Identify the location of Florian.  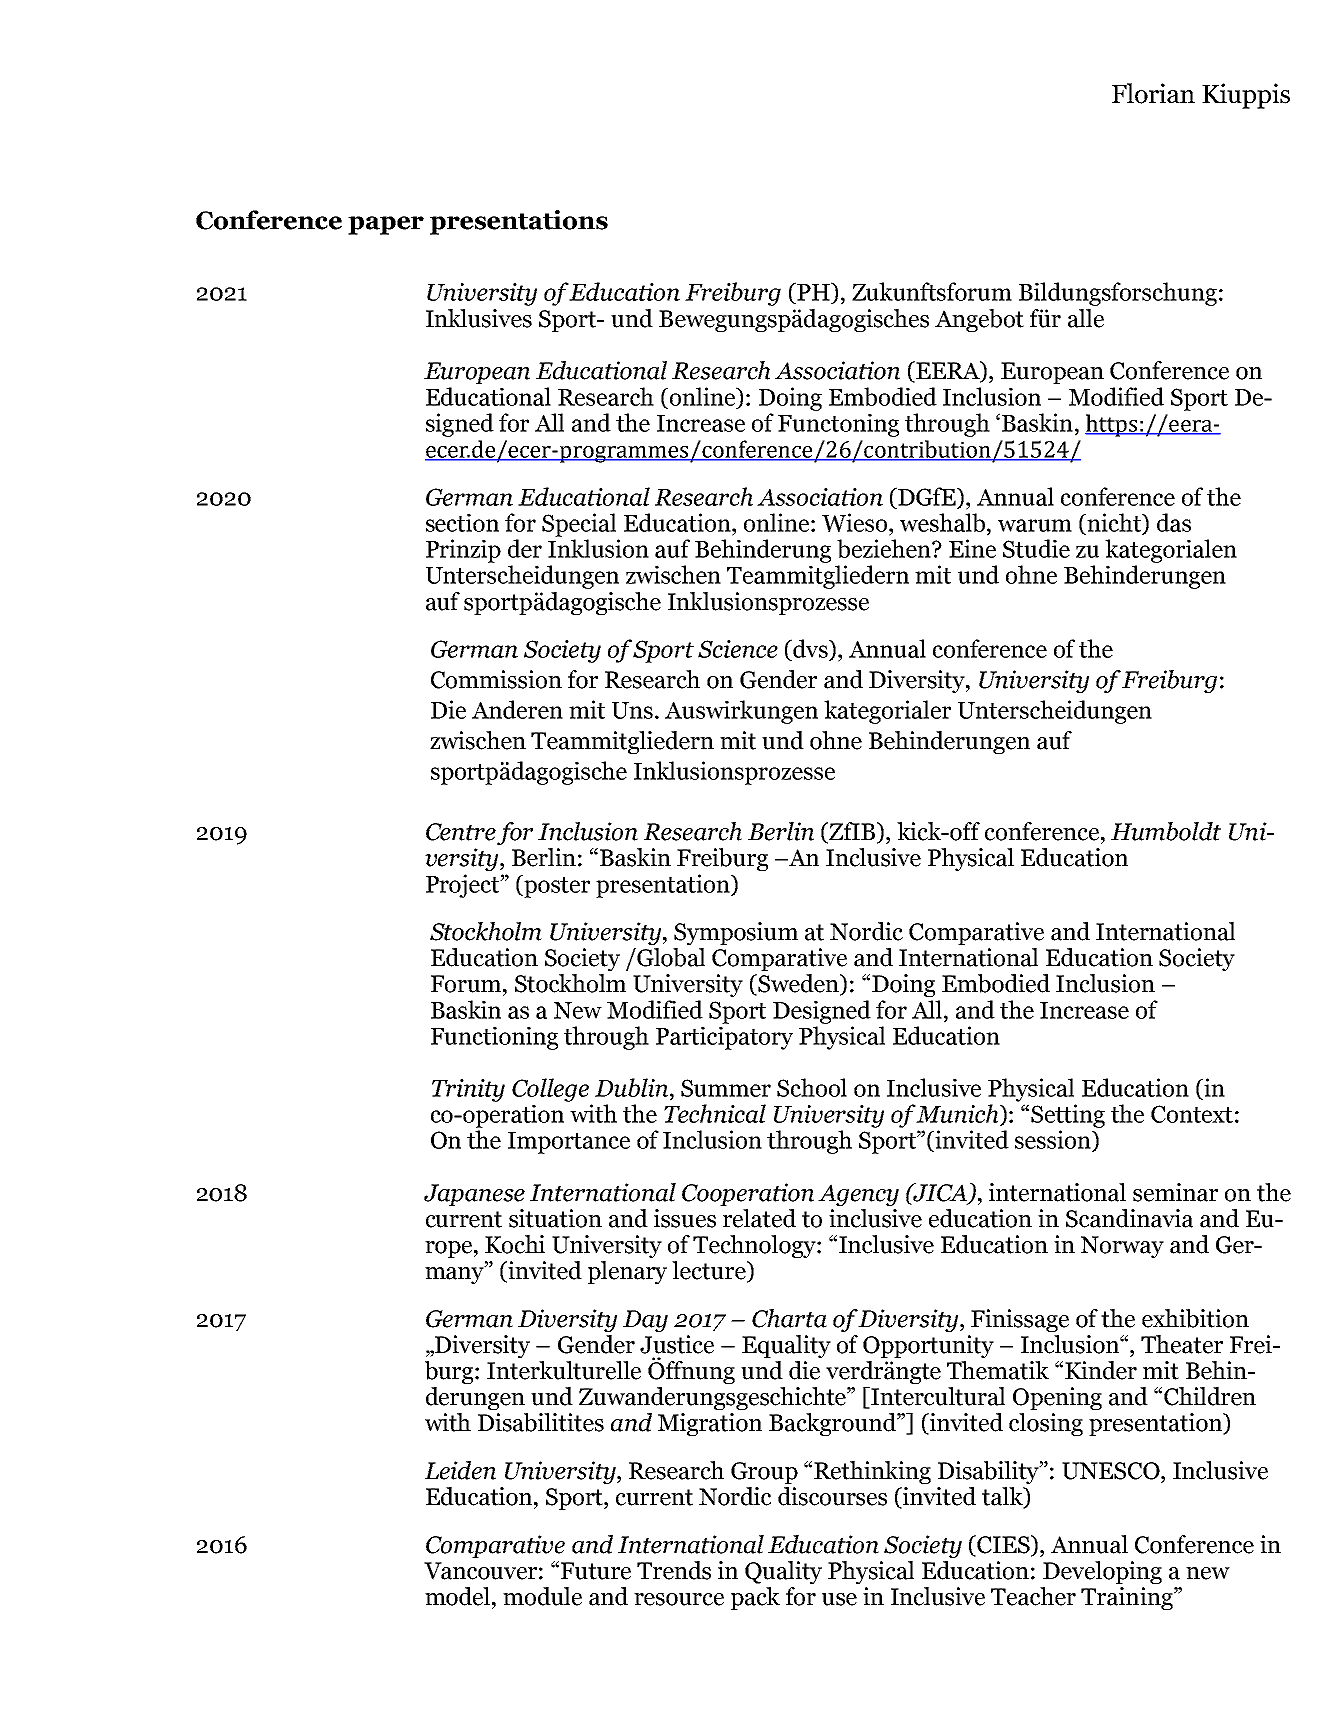
(1153, 93).
